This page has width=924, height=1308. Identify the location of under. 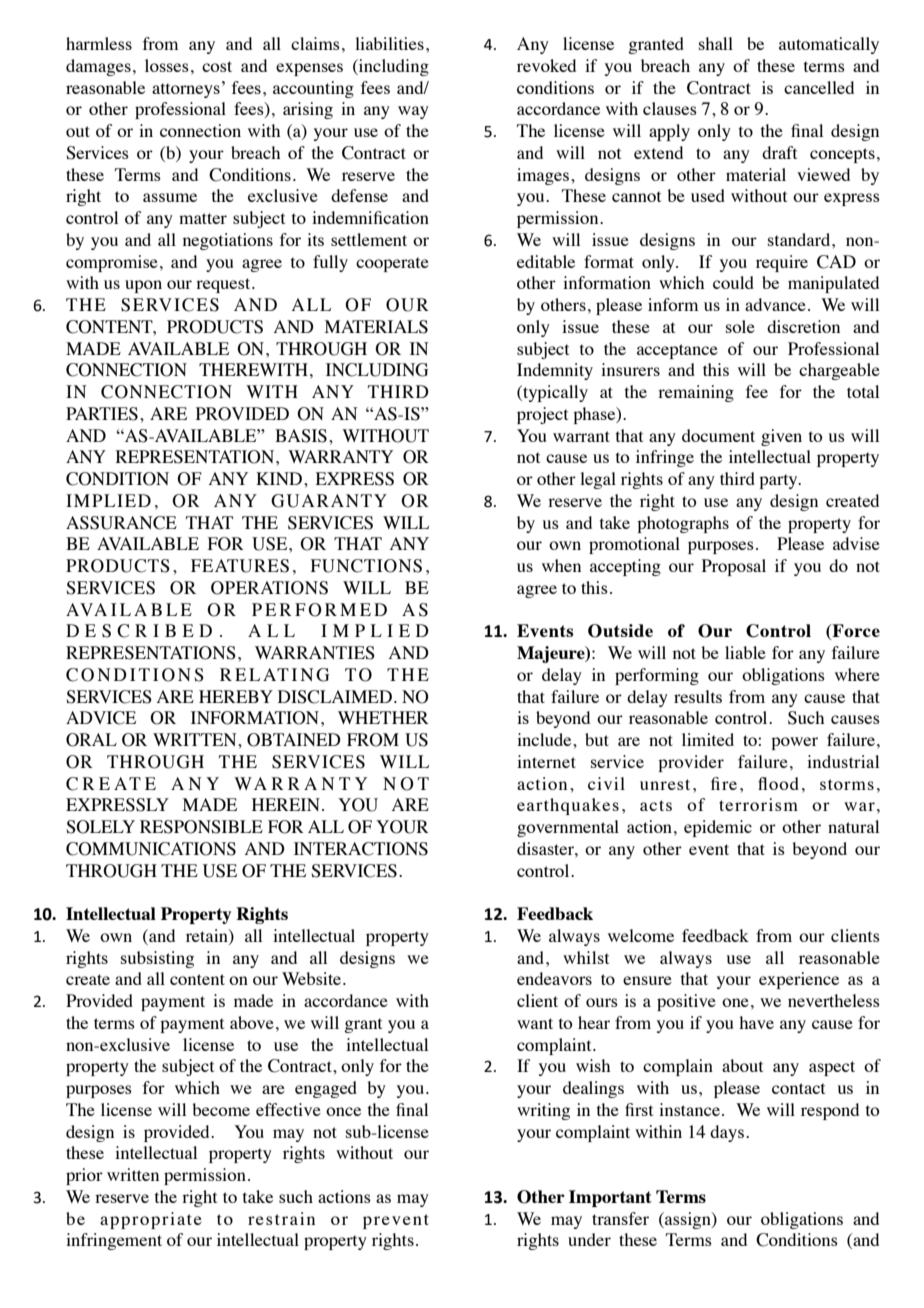
(589, 1239).
